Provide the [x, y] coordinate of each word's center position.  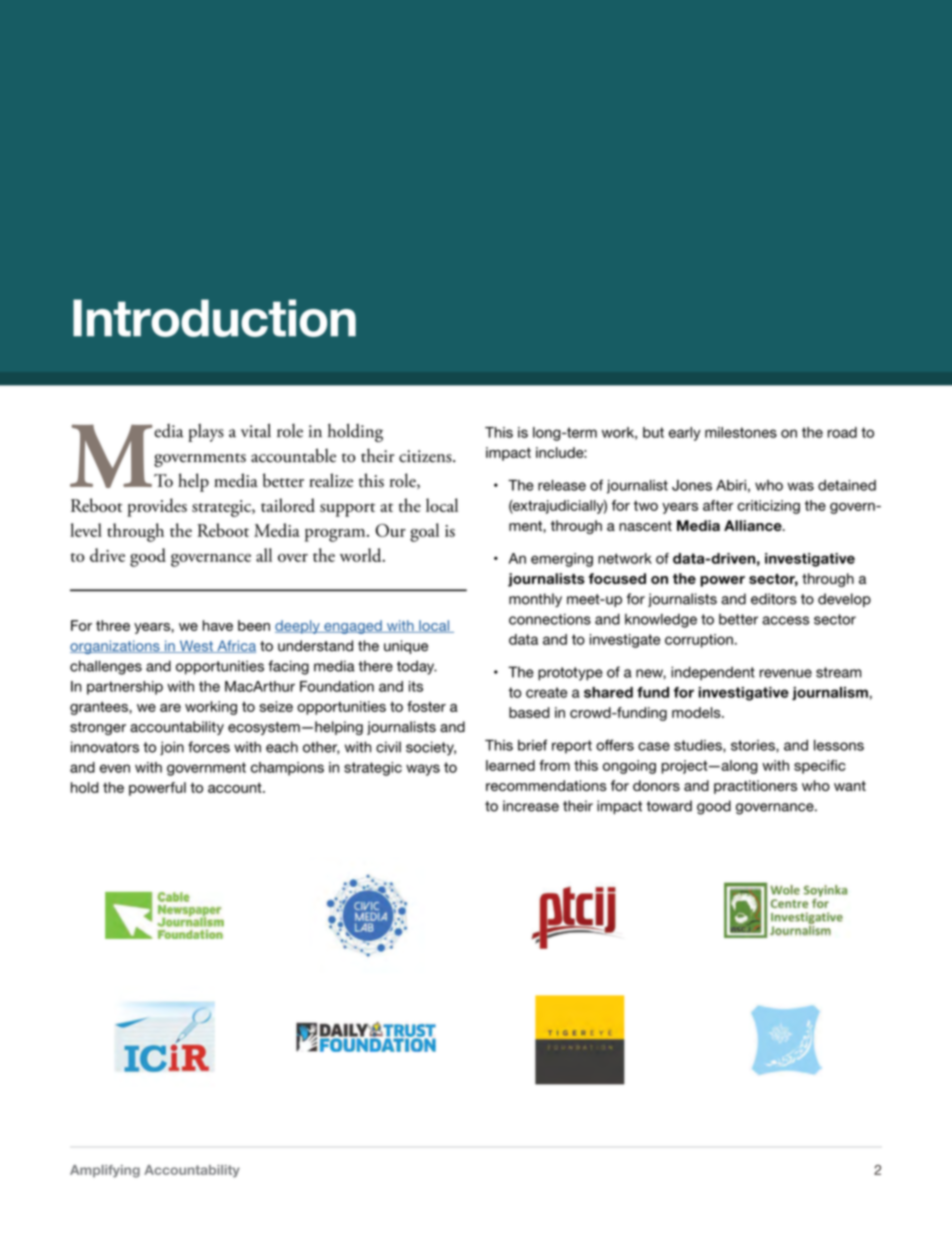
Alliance [754, 525]
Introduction [214, 318]
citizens [426, 456]
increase [531, 806]
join [172, 748]
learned [510, 765]
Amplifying [105, 1171]
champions [287, 769]
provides [157, 507]
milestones [741, 432]
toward [669, 806]
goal [424, 532]
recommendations [546, 785]
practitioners [755, 787]
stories [754, 746]
